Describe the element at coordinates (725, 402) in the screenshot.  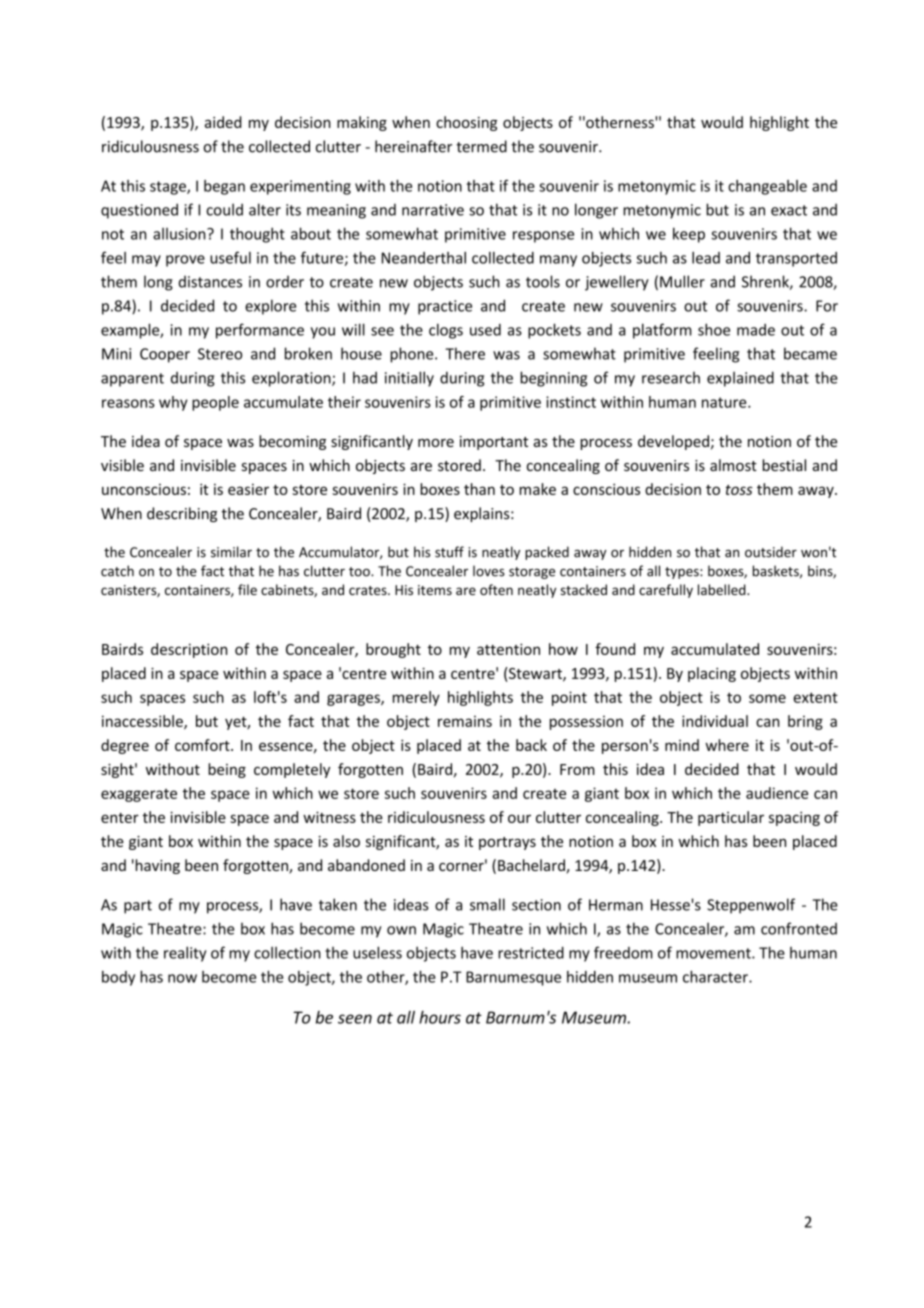
I see `nature` at that location.
